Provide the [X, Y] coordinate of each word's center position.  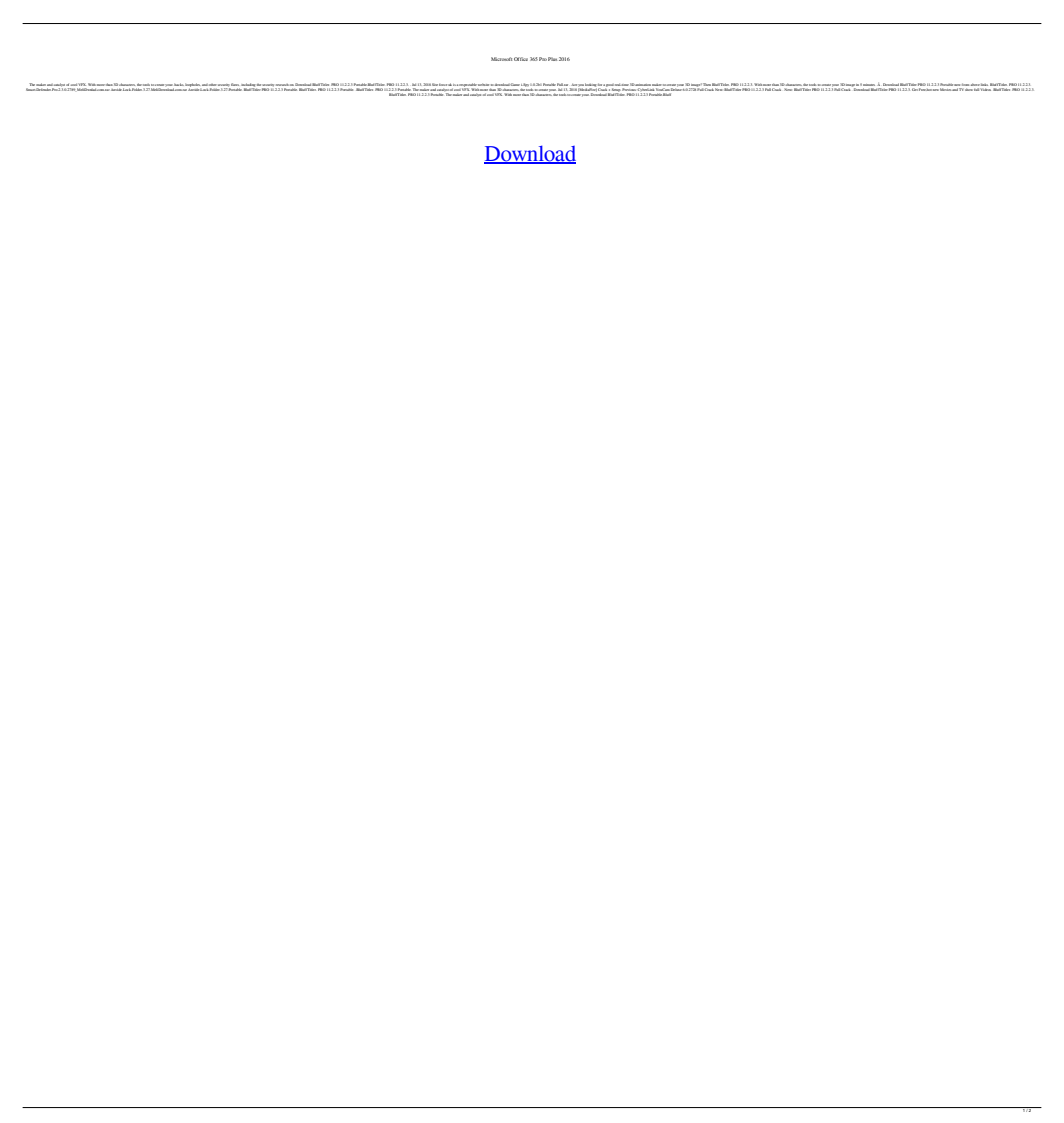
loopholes [193, 86]
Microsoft [501, 59]
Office [521, 59]
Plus [552, 59]
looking [590, 86]
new [936, 90]
